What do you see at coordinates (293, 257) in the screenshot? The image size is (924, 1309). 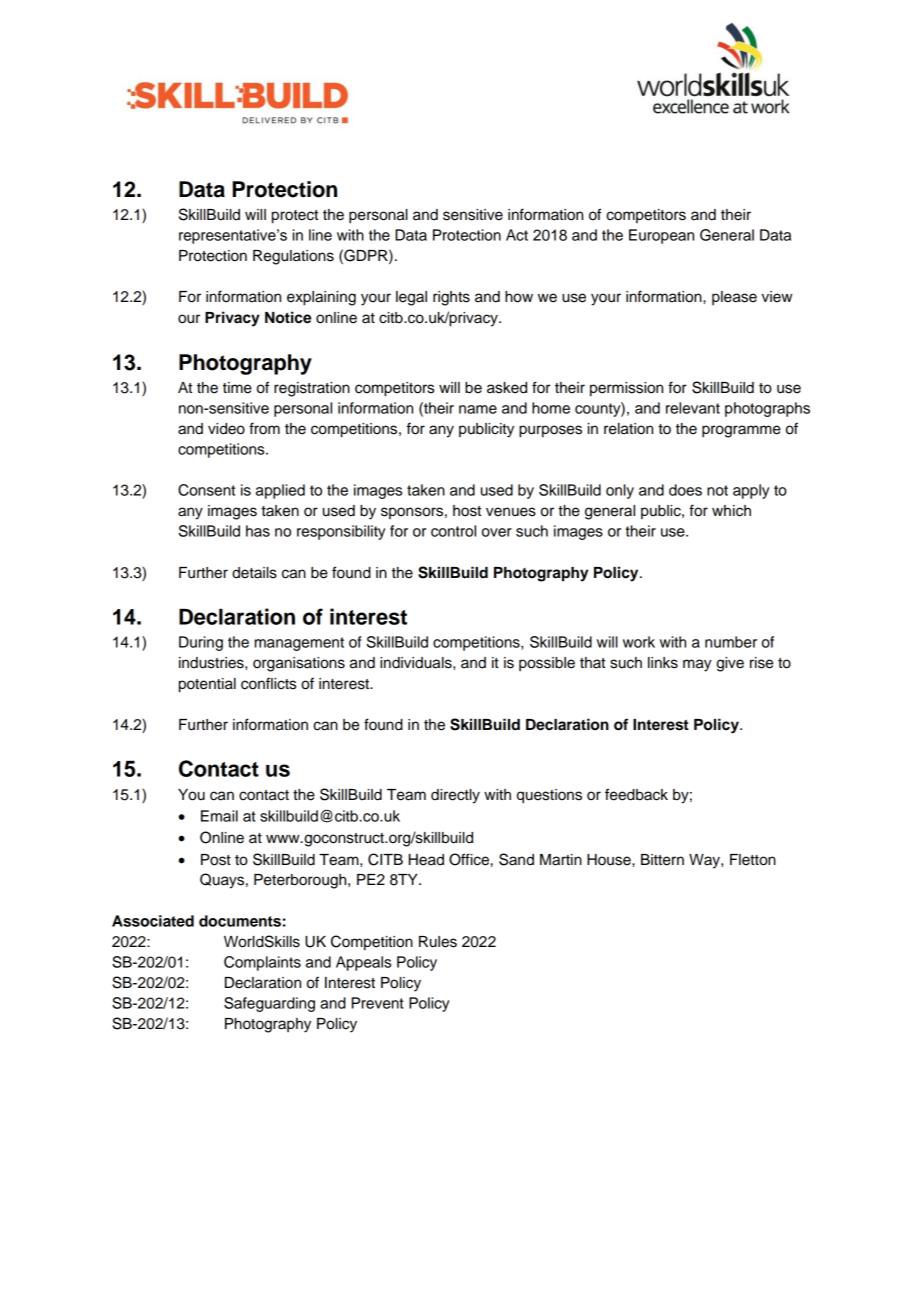 I see `Regulations` at bounding box center [293, 257].
